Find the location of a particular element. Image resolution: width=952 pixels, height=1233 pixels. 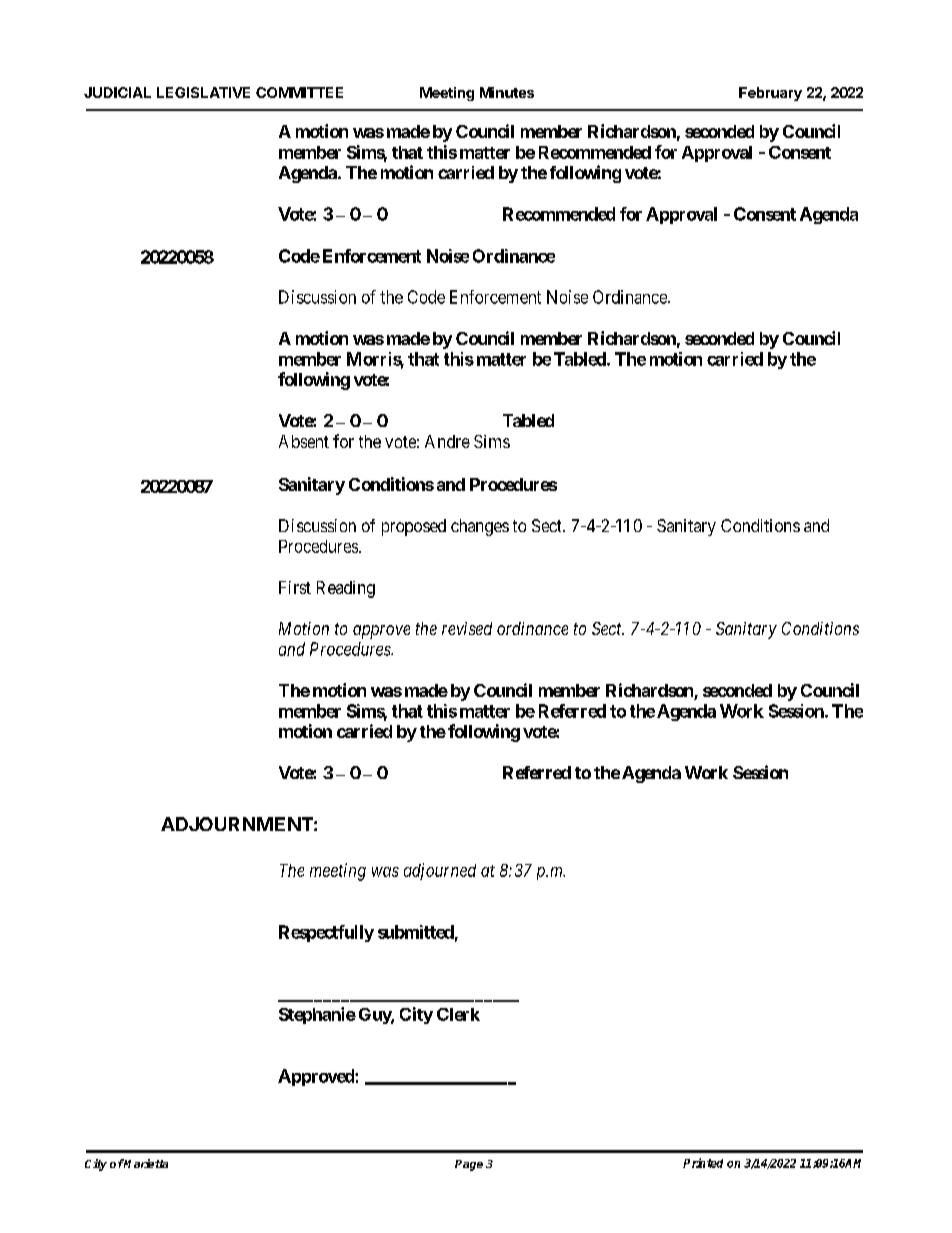

LEGISLATIVE is located at coordinates (203, 92).
